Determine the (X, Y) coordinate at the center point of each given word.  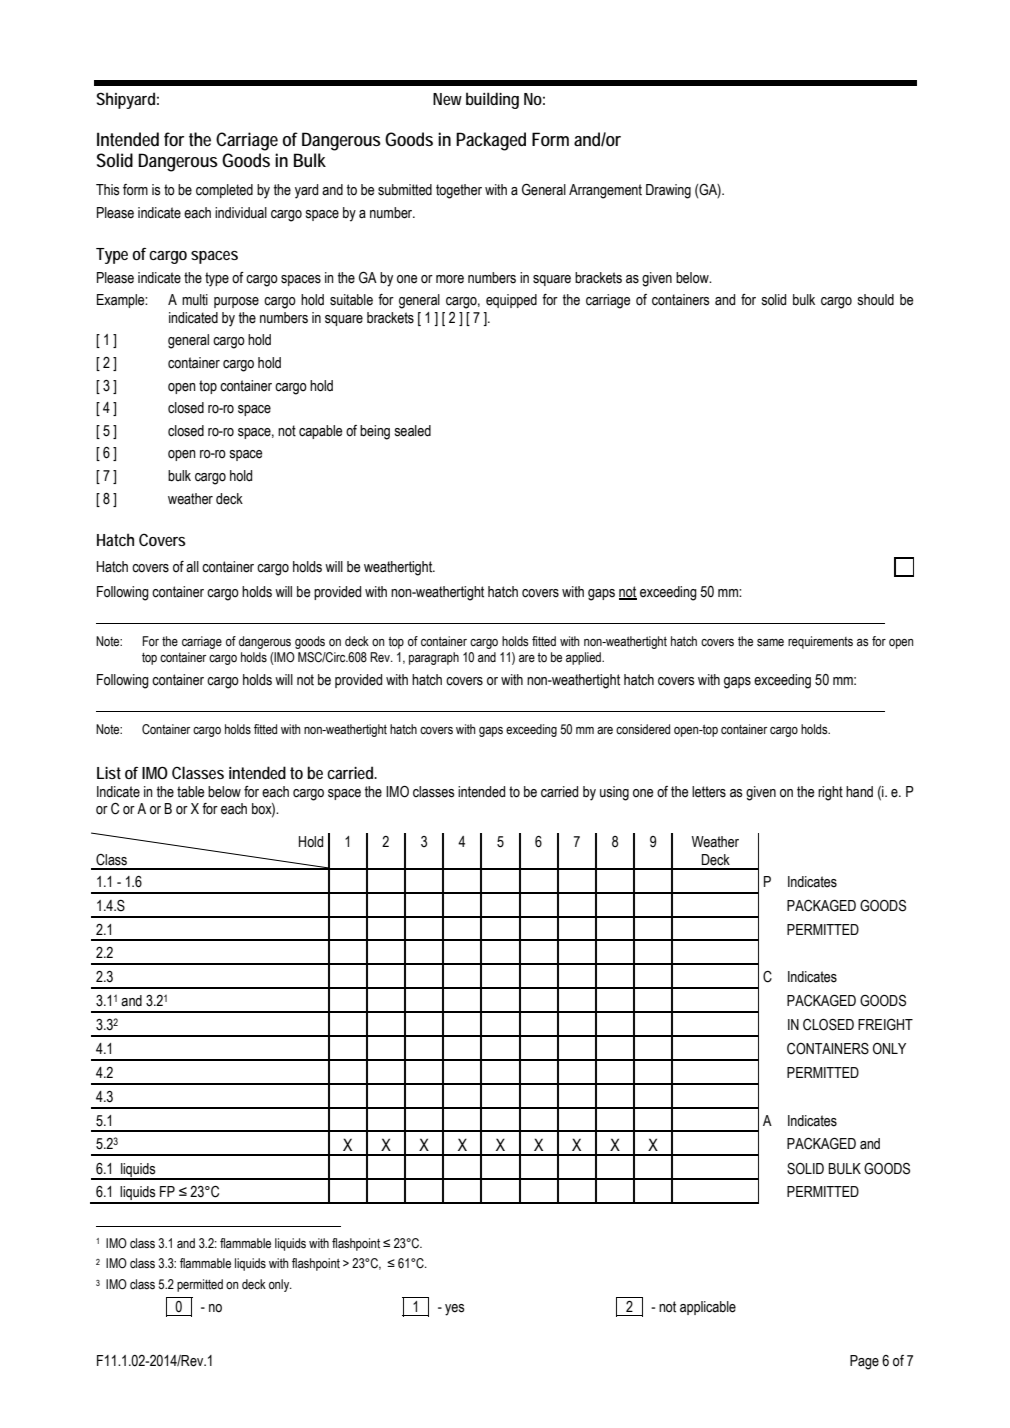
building (492, 100)
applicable (708, 1308)
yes (455, 1310)
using (614, 793)
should (876, 300)
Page (864, 1362)
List (109, 773)
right (830, 793)
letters (709, 792)
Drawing (668, 191)
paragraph (434, 658)
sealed (413, 431)
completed (224, 191)
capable (320, 432)
